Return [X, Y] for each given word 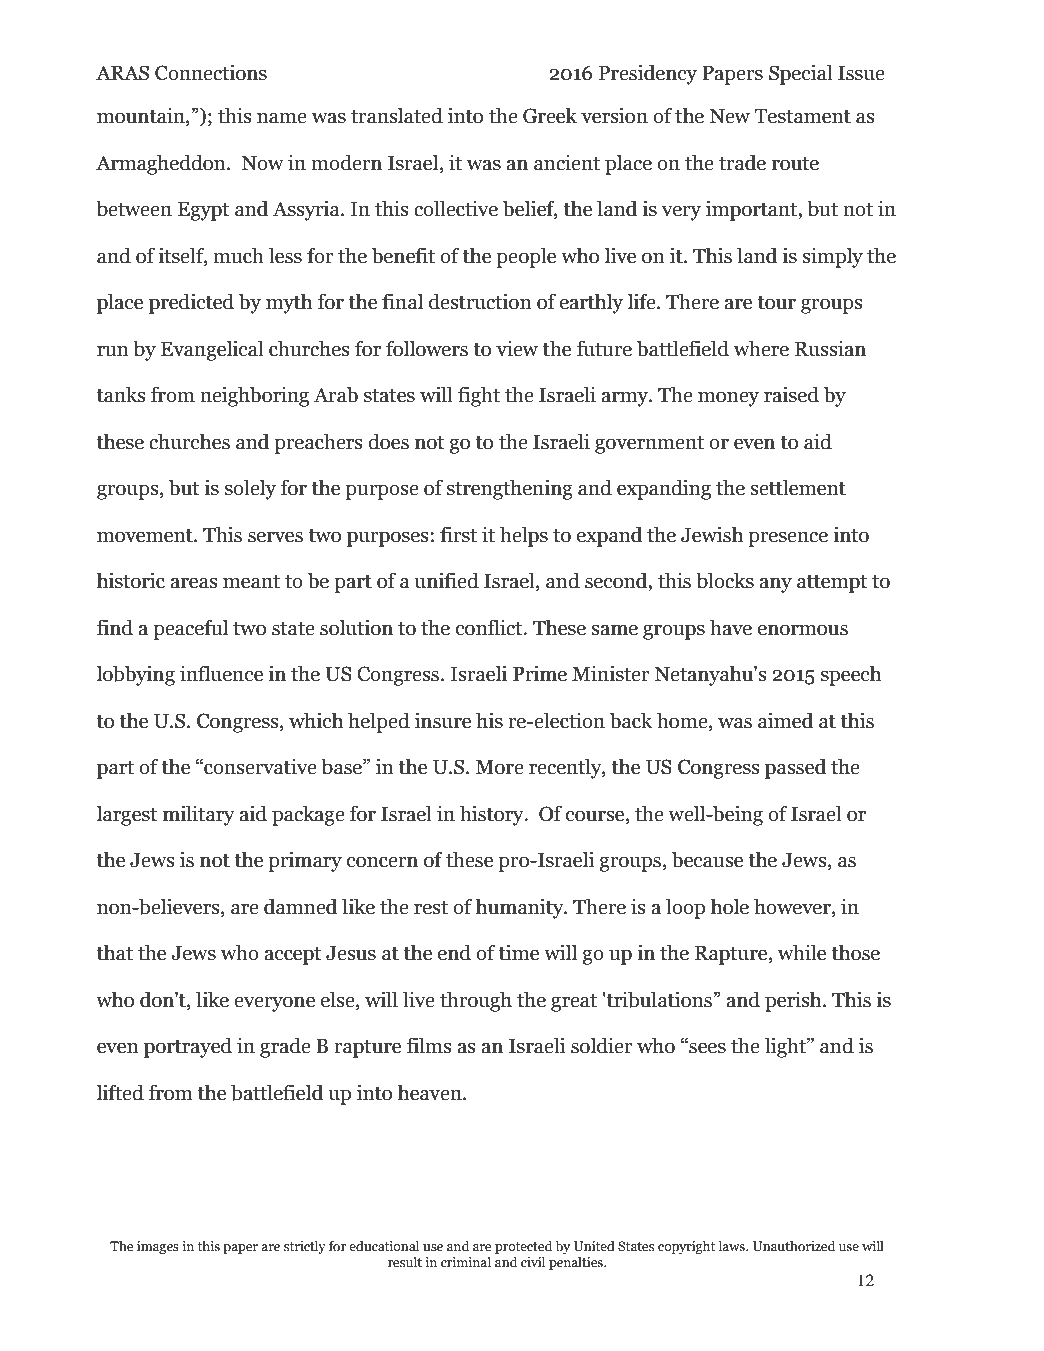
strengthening [510, 489]
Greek [550, 115]
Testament [802, 116]
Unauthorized [794, 1246]
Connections [211, 72]
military [199, 815]
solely [250, 489]
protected [523, 1247]
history [493, 815]
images [158, 1247]
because [707, 859]
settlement [798, 487]
